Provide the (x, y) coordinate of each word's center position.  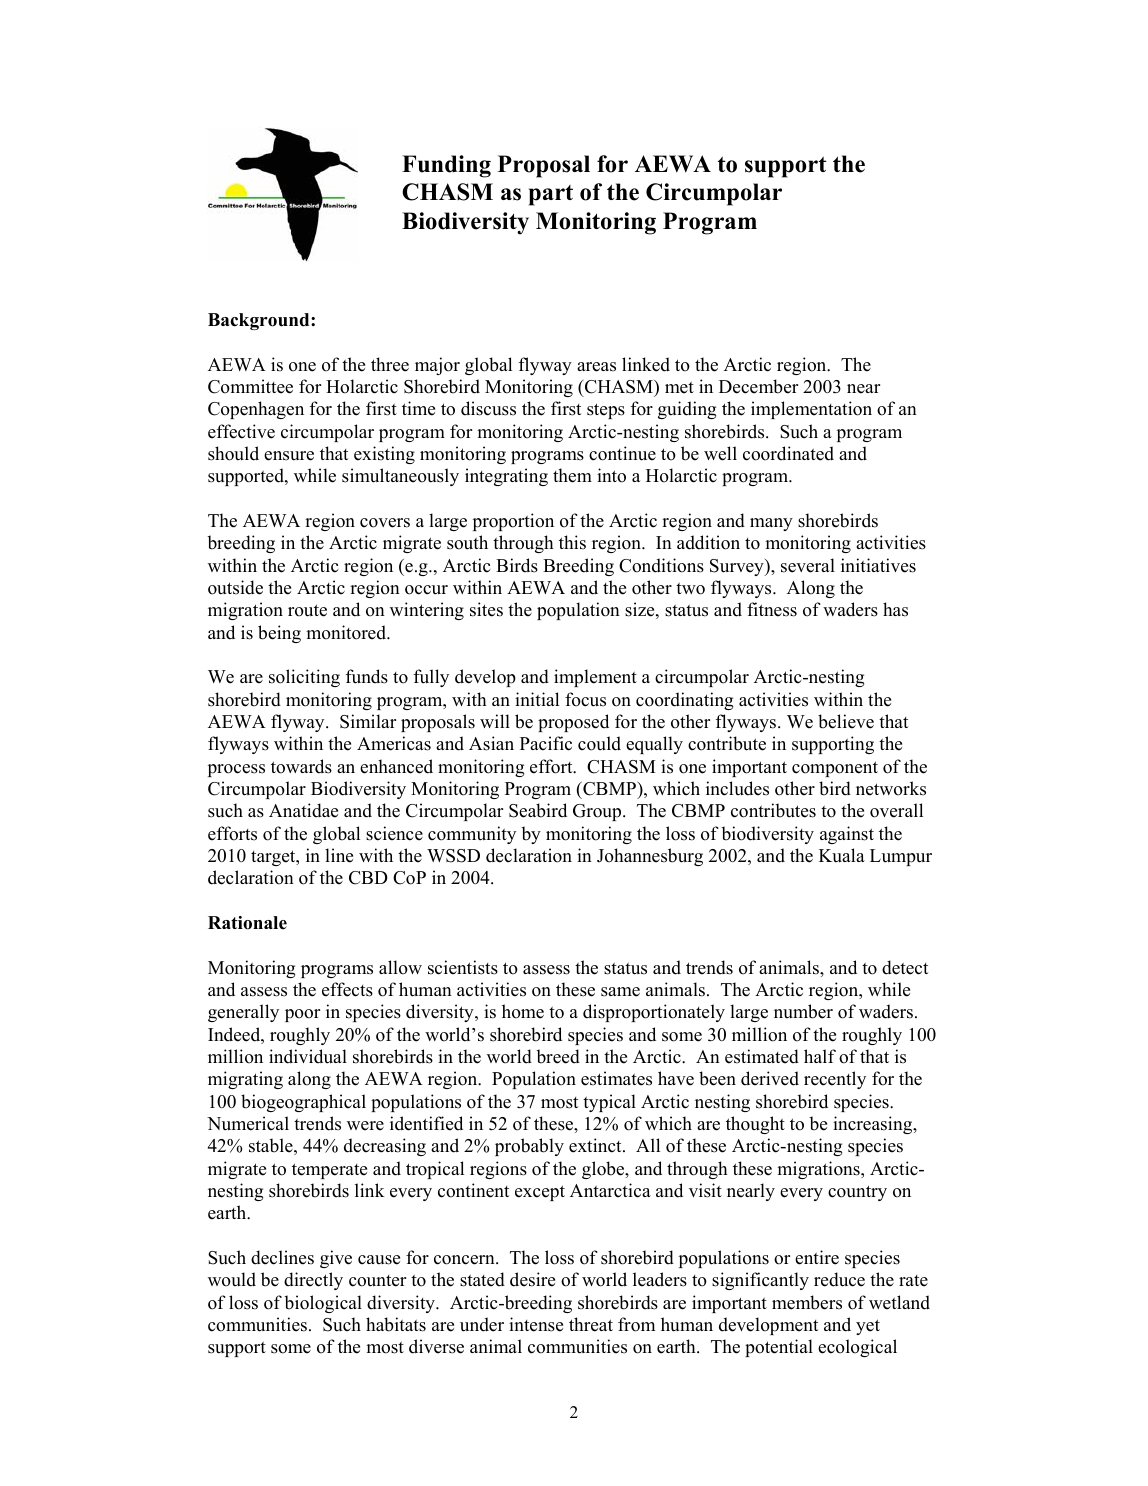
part (551, 195)
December (758, 386)
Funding (446, 166)
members (807, 1302)
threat (591, 1324)
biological (323, 1304)
